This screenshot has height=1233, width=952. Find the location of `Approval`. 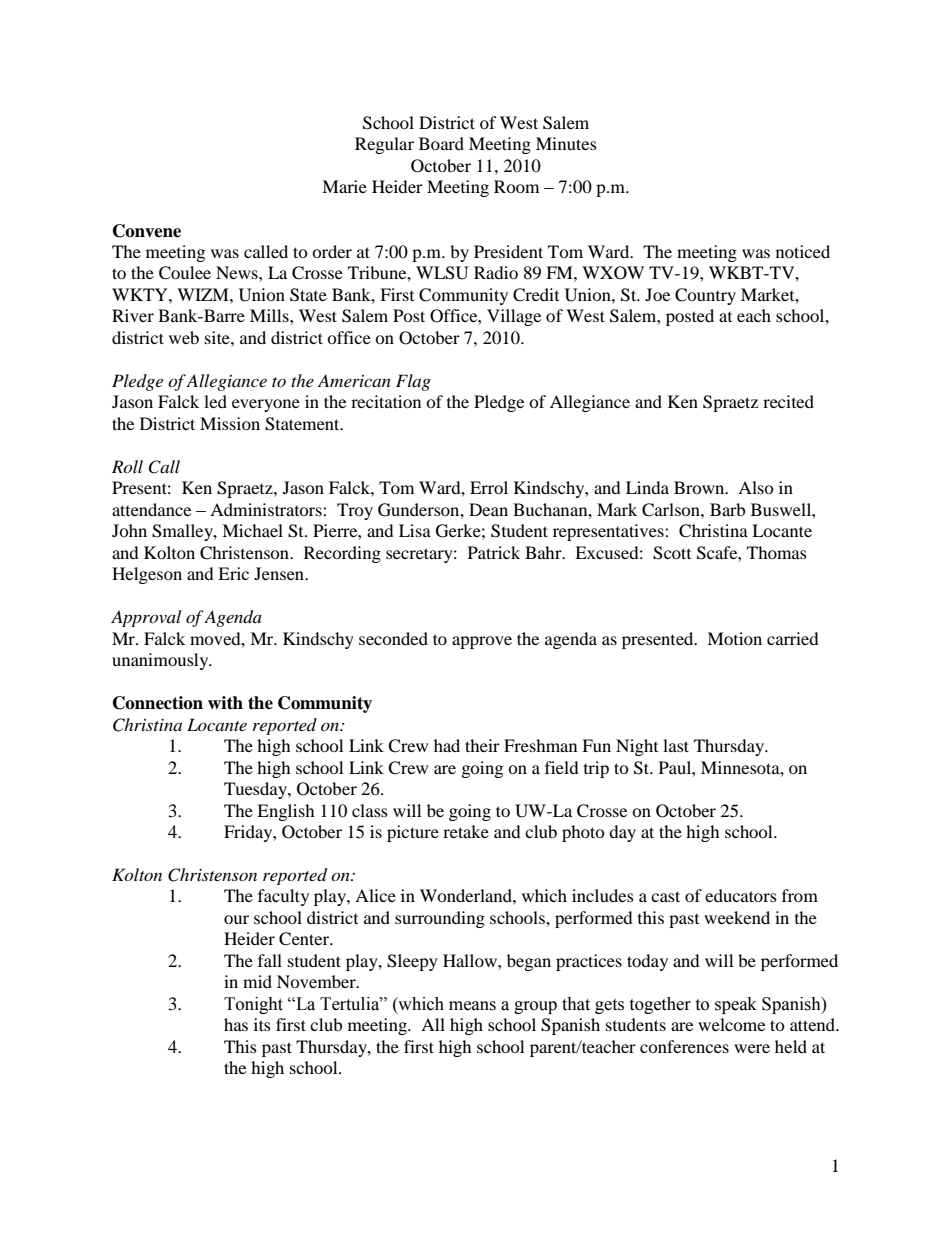

Approval is located at coordinates (146, 618).
